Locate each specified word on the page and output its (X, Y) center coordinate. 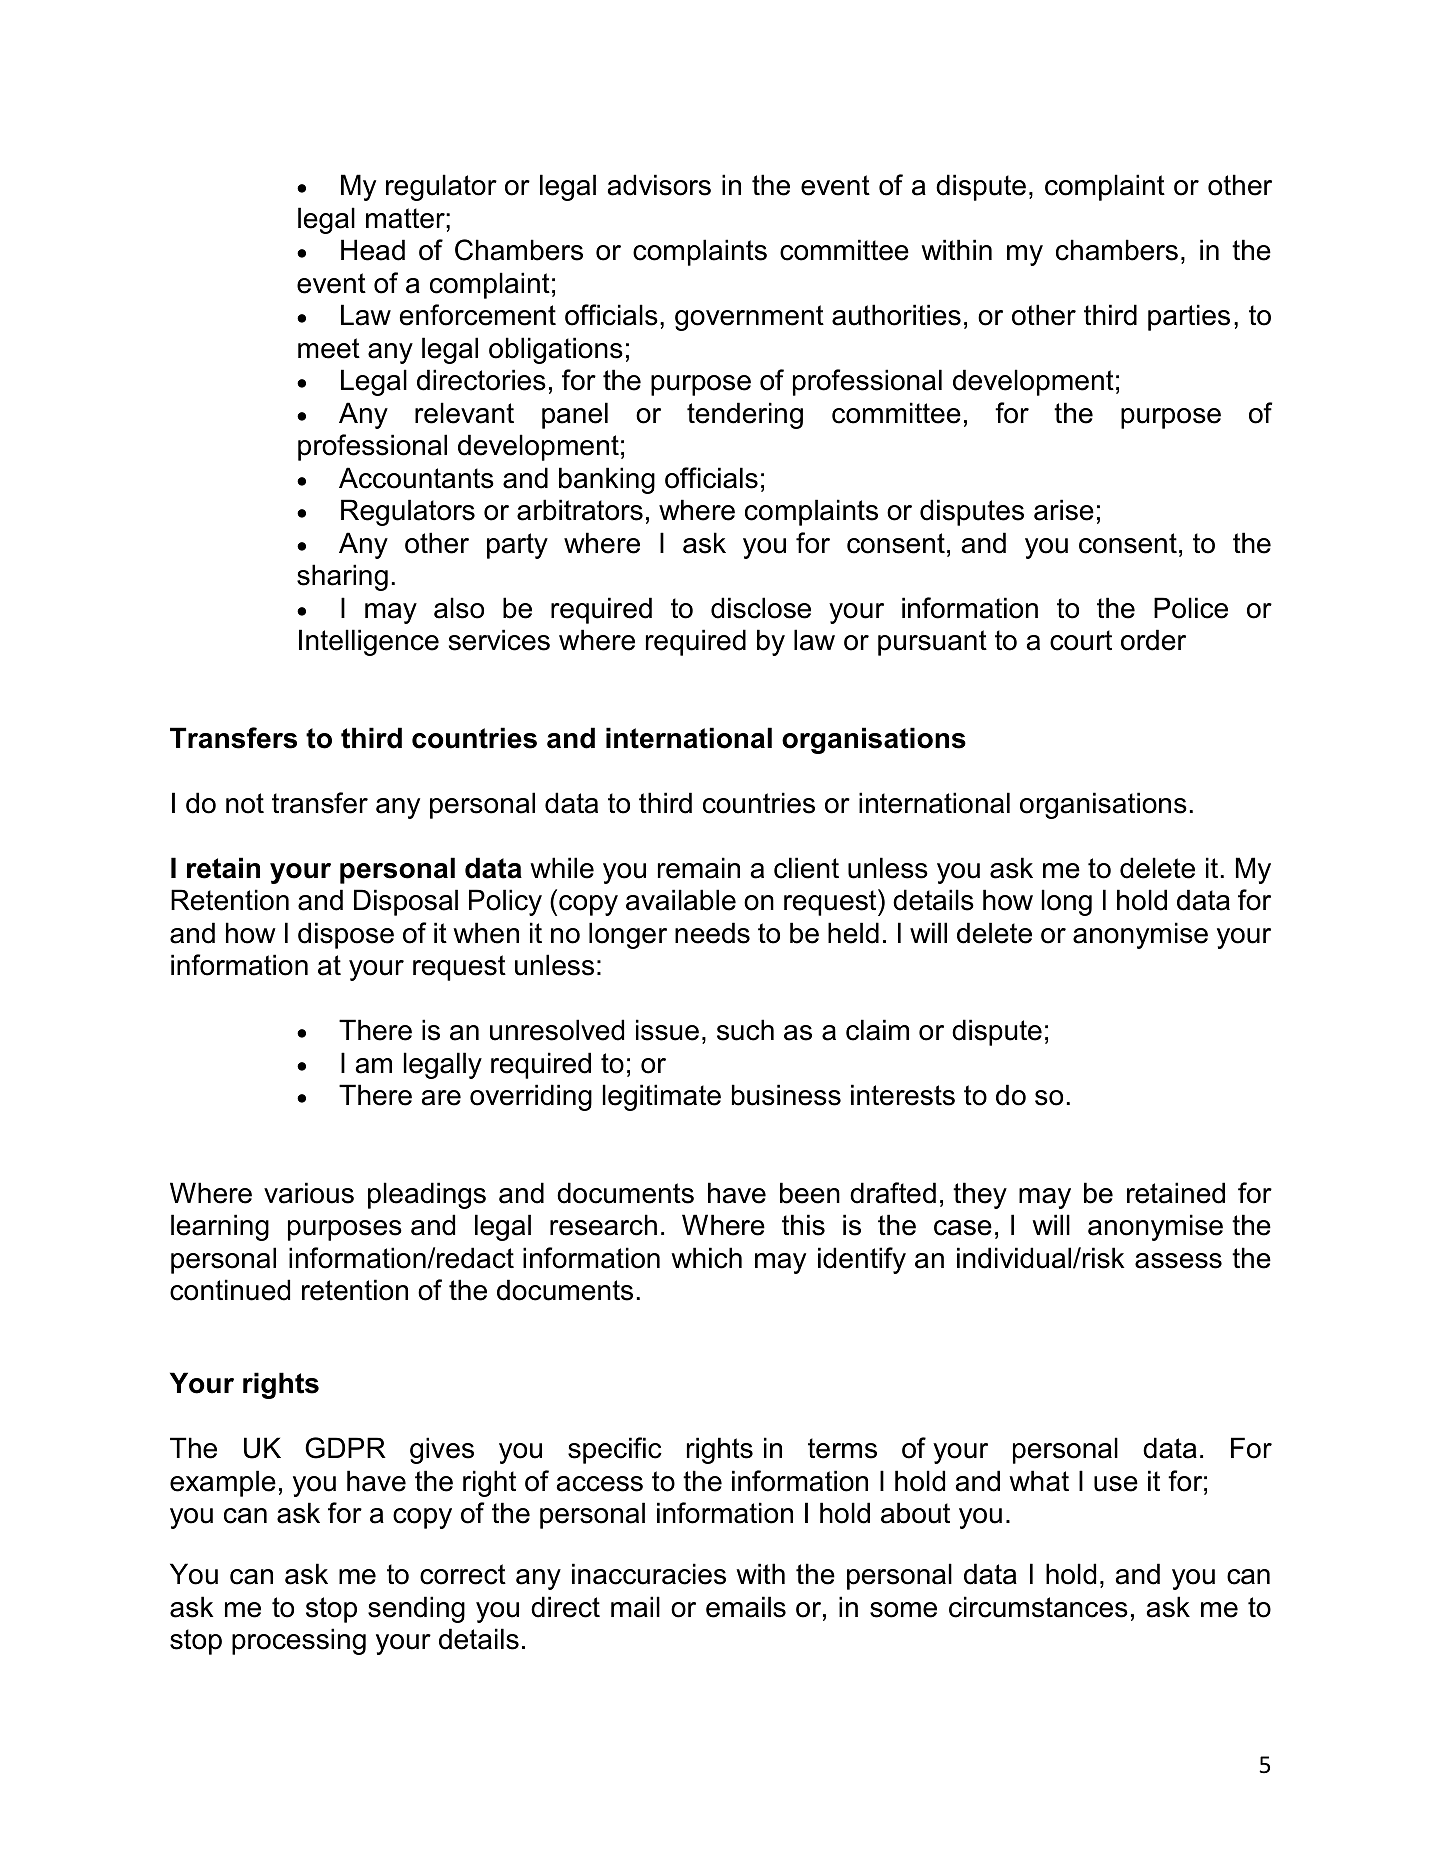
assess (1178, 1261)
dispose (346, 935)
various (309, 1193)
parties (1189, 317)
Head (373, 250)
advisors (659, 185)
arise (1064, 510)
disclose (761, 608)
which (706, 1258)
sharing (342, 577)
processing (299, 1641)
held (853, 933)
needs (712, 933)
